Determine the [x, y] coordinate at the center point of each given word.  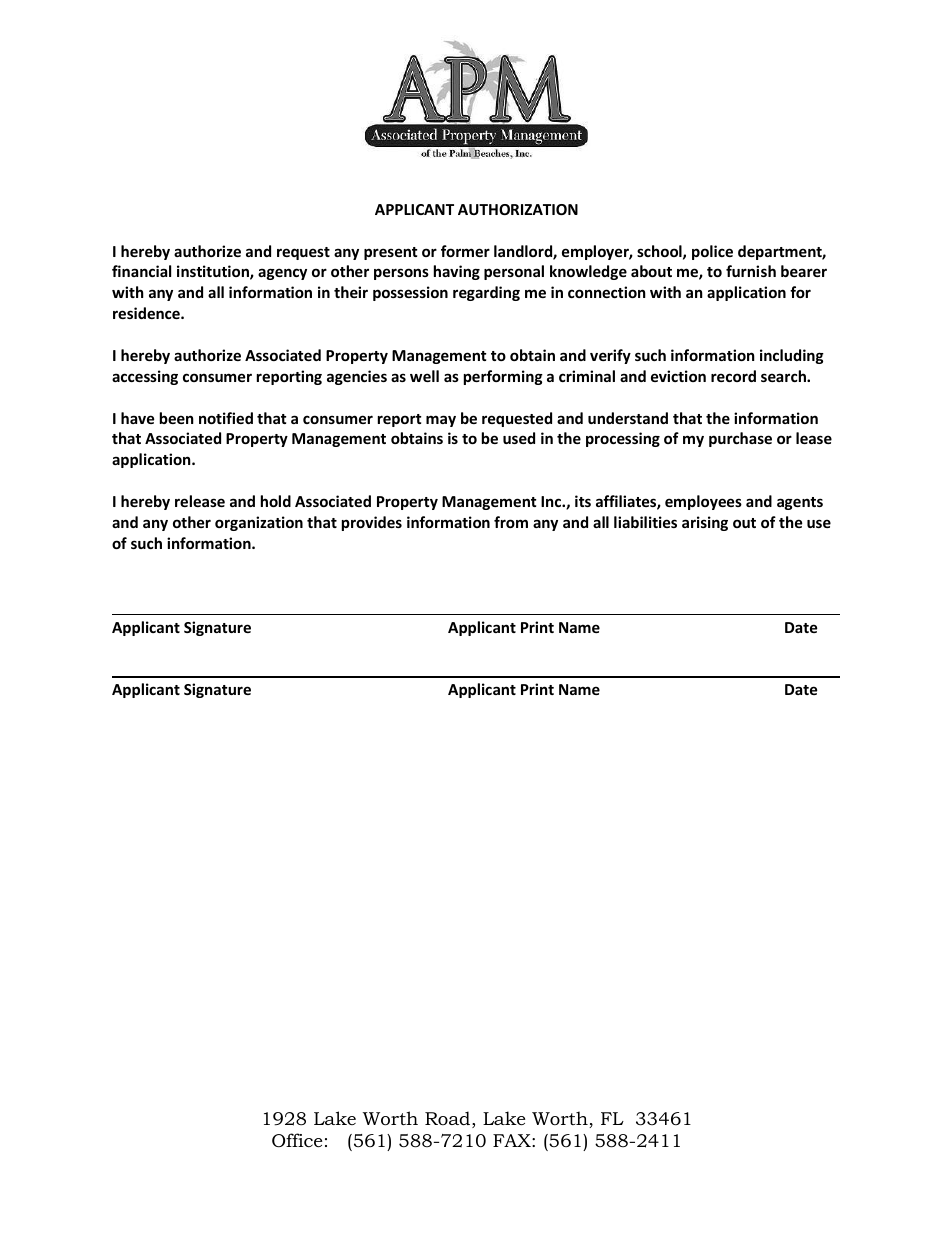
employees [703, 502]
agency [282, 274]
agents [800, 503]
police [712, 252]
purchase [740, 439]
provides [372, 523]
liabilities [645, 522]
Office [297, 1140]
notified [226, 418]
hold [276, 501]
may [441, 421]
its [583, 501]
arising [705, 523]
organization [259, 523]
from [511, 522]
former [465, 251]
